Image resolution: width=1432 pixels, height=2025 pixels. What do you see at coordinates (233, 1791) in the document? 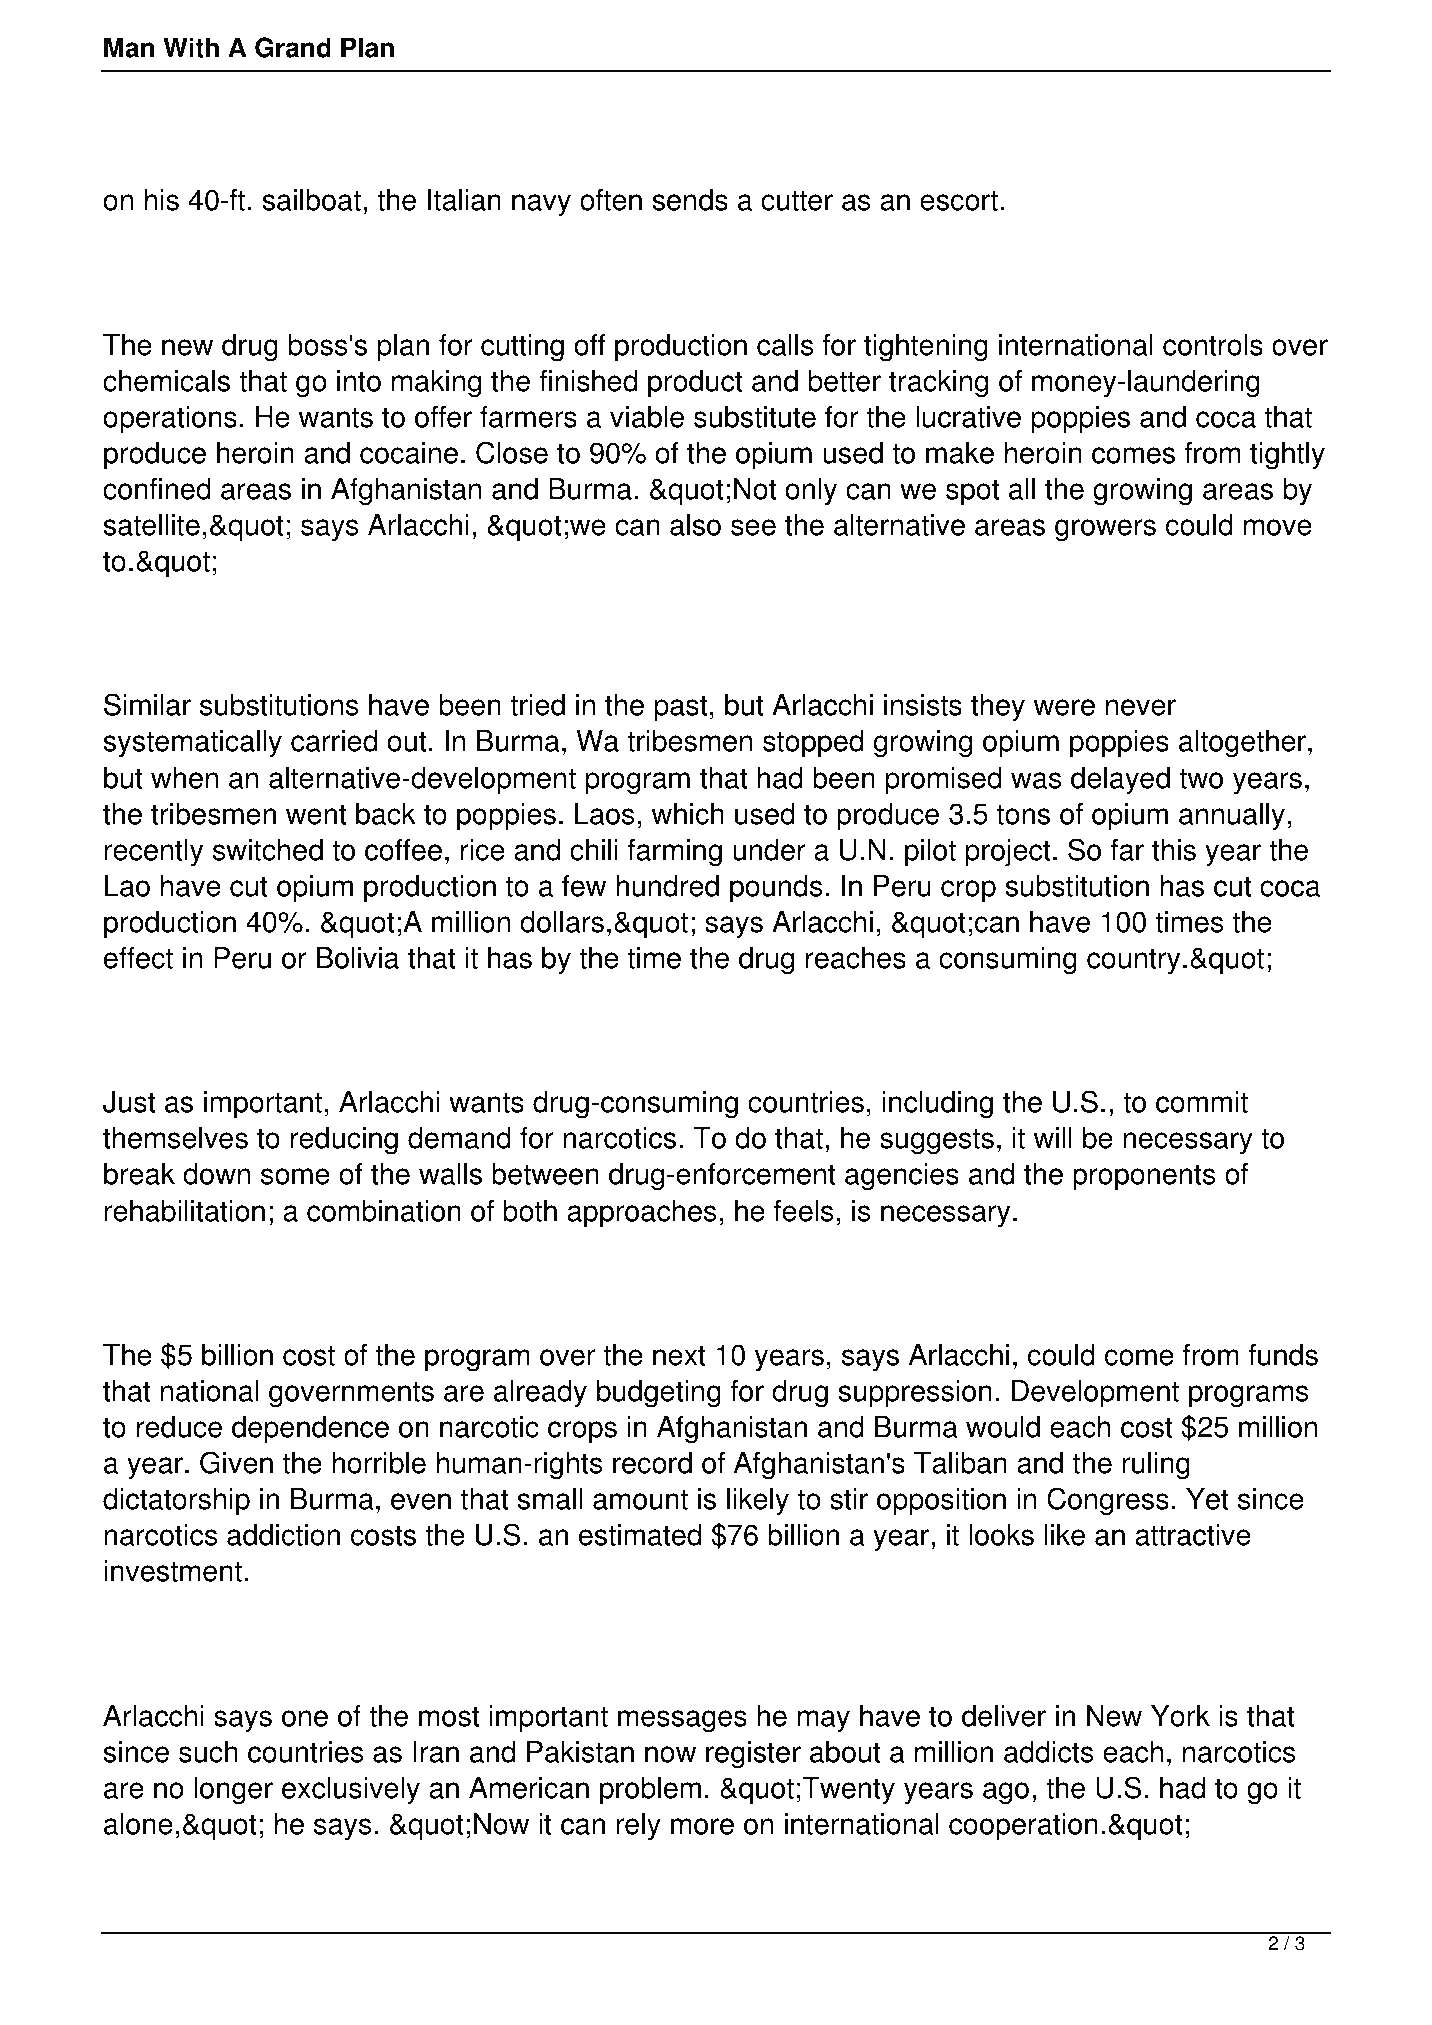
I see `longer` at bounding box center [233, 1791].
